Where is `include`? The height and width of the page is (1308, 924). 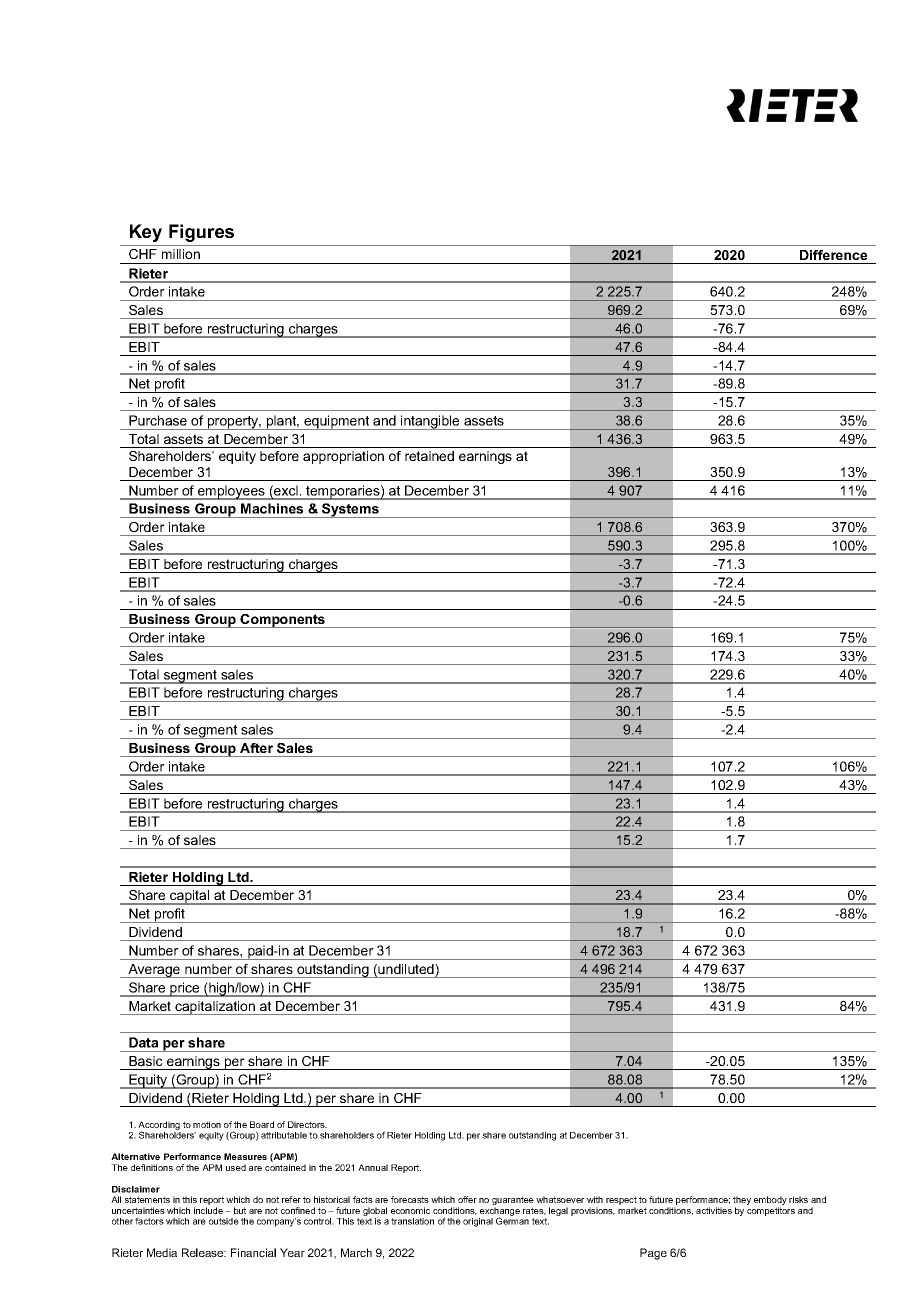 include is located at coordinates (208, 1210).
